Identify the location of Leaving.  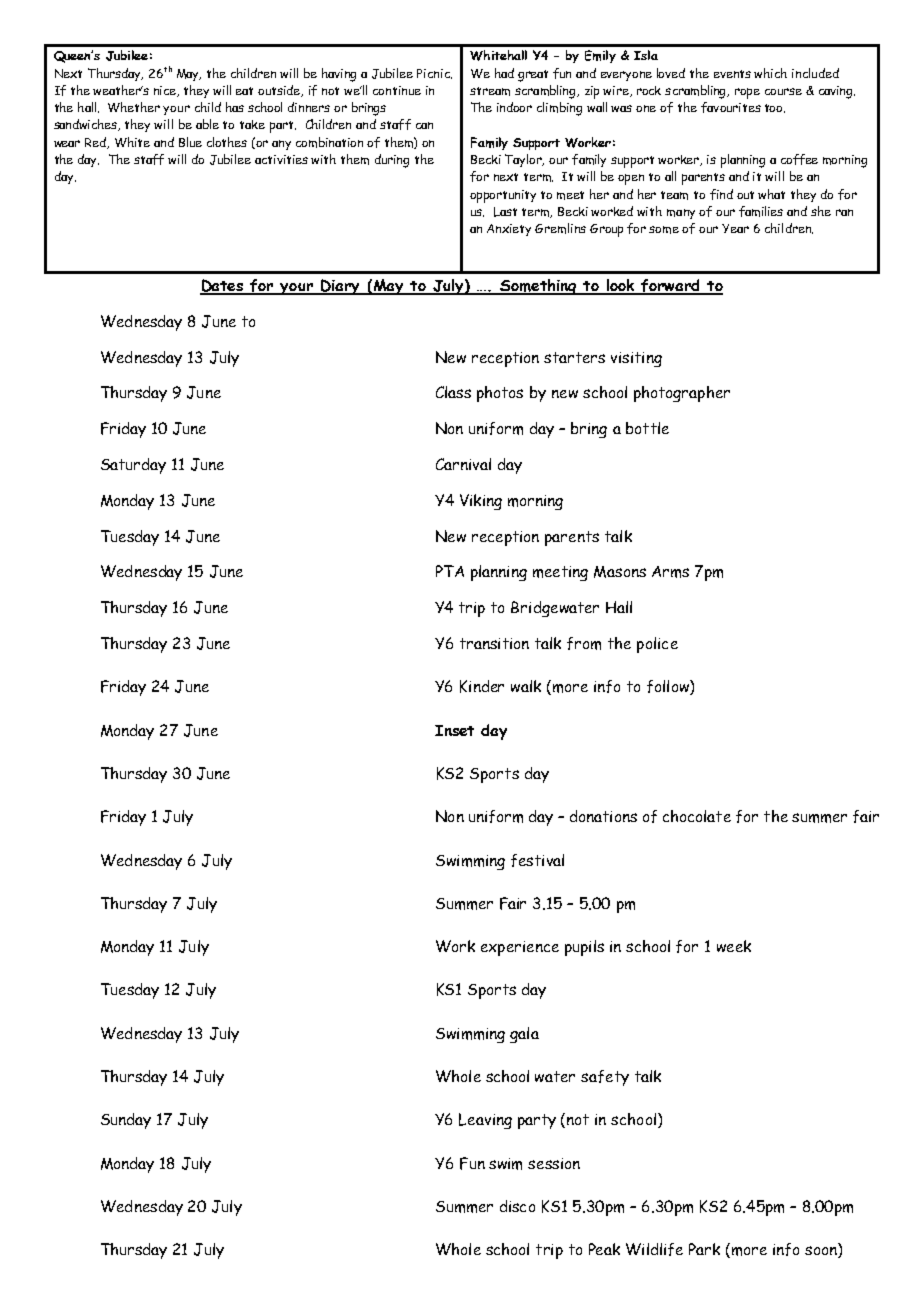
(485, 1121).
